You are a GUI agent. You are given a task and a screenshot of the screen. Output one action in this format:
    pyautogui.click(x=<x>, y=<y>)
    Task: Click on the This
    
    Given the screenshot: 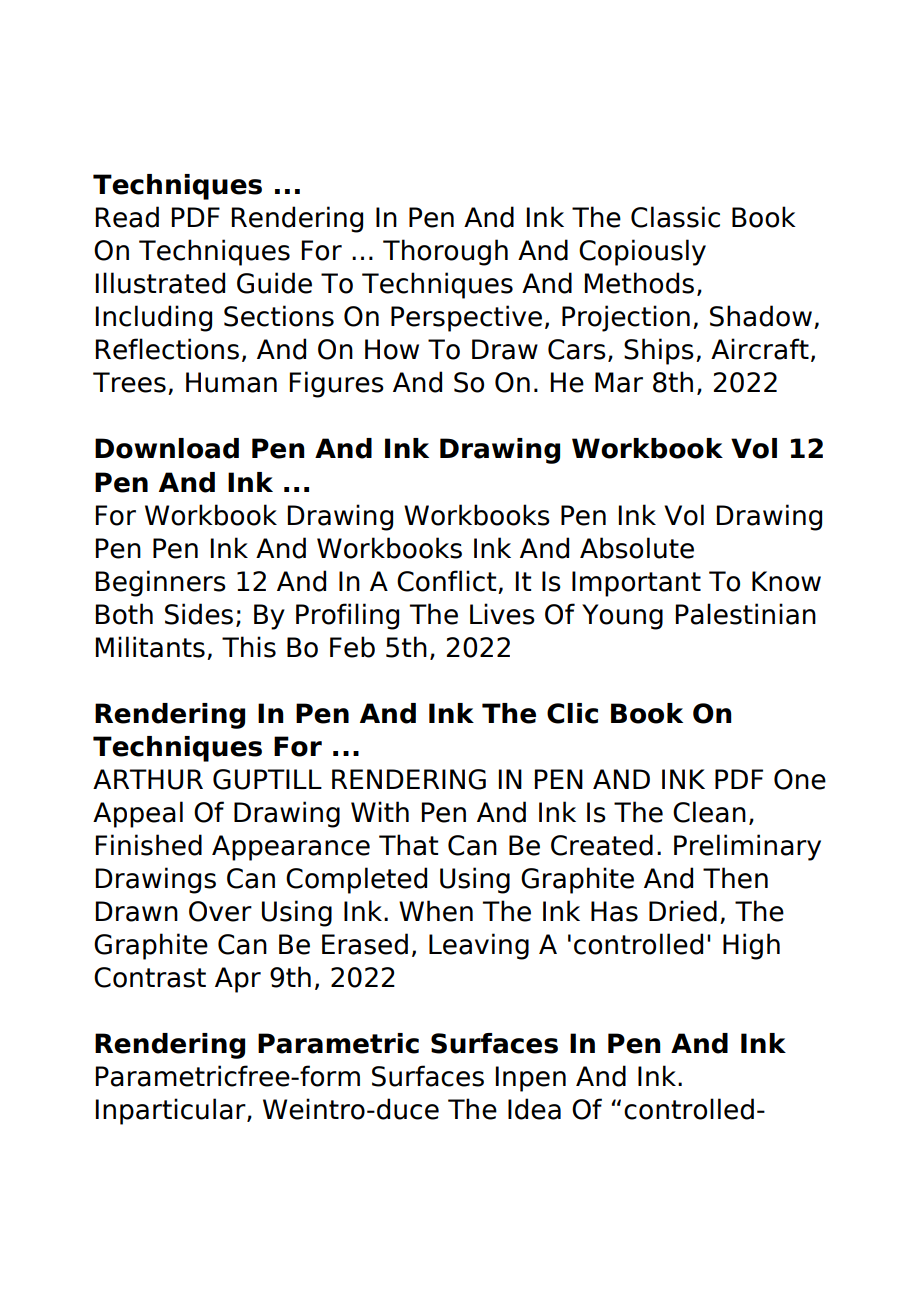 What is the action you would take?
    pyautogui.click(x=249, y=647)
